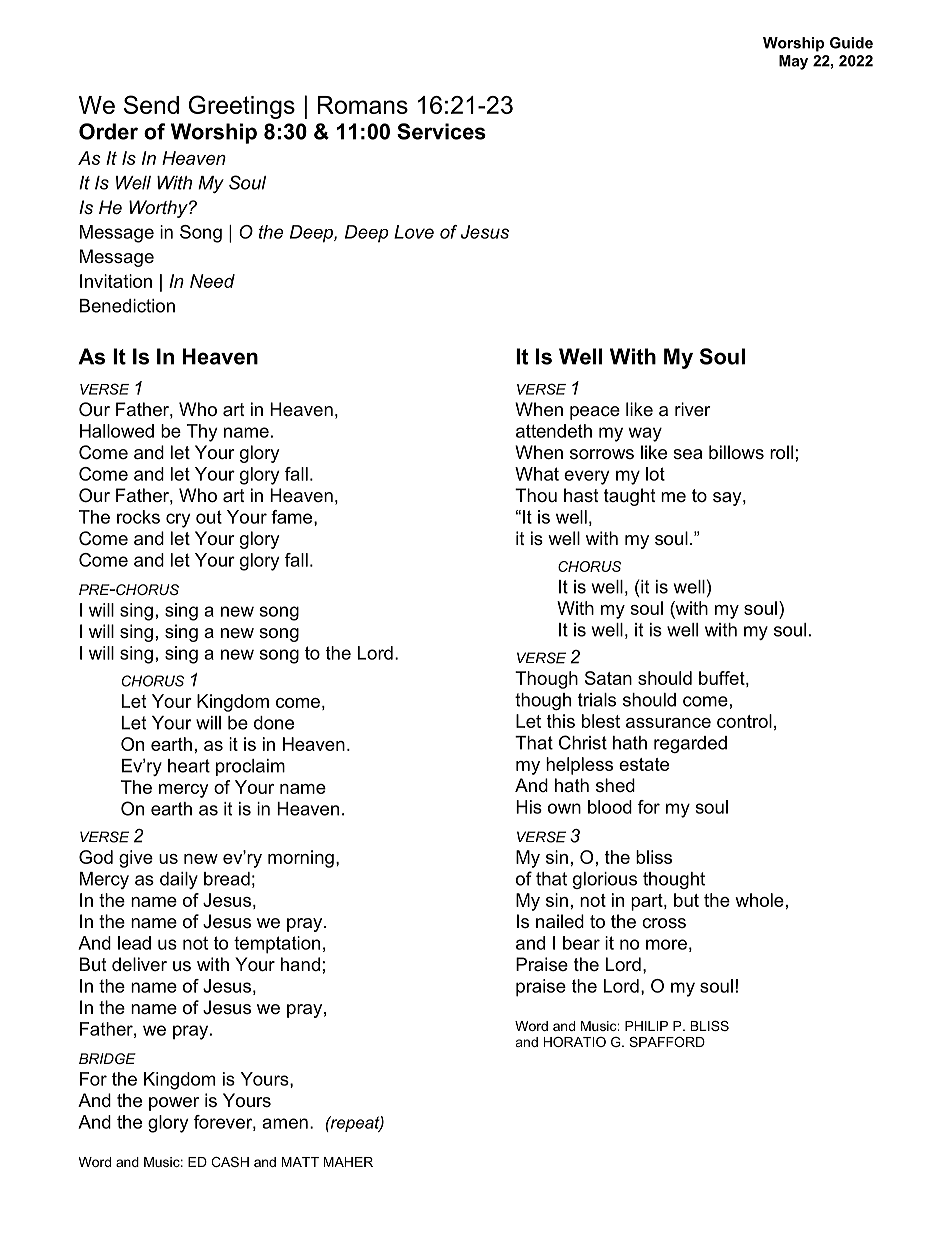 This page has width=952, height=1233. What do you see at coordinates (348, 1162) in the page?
I see `MAHER` at bounding box center [348, 1162].
